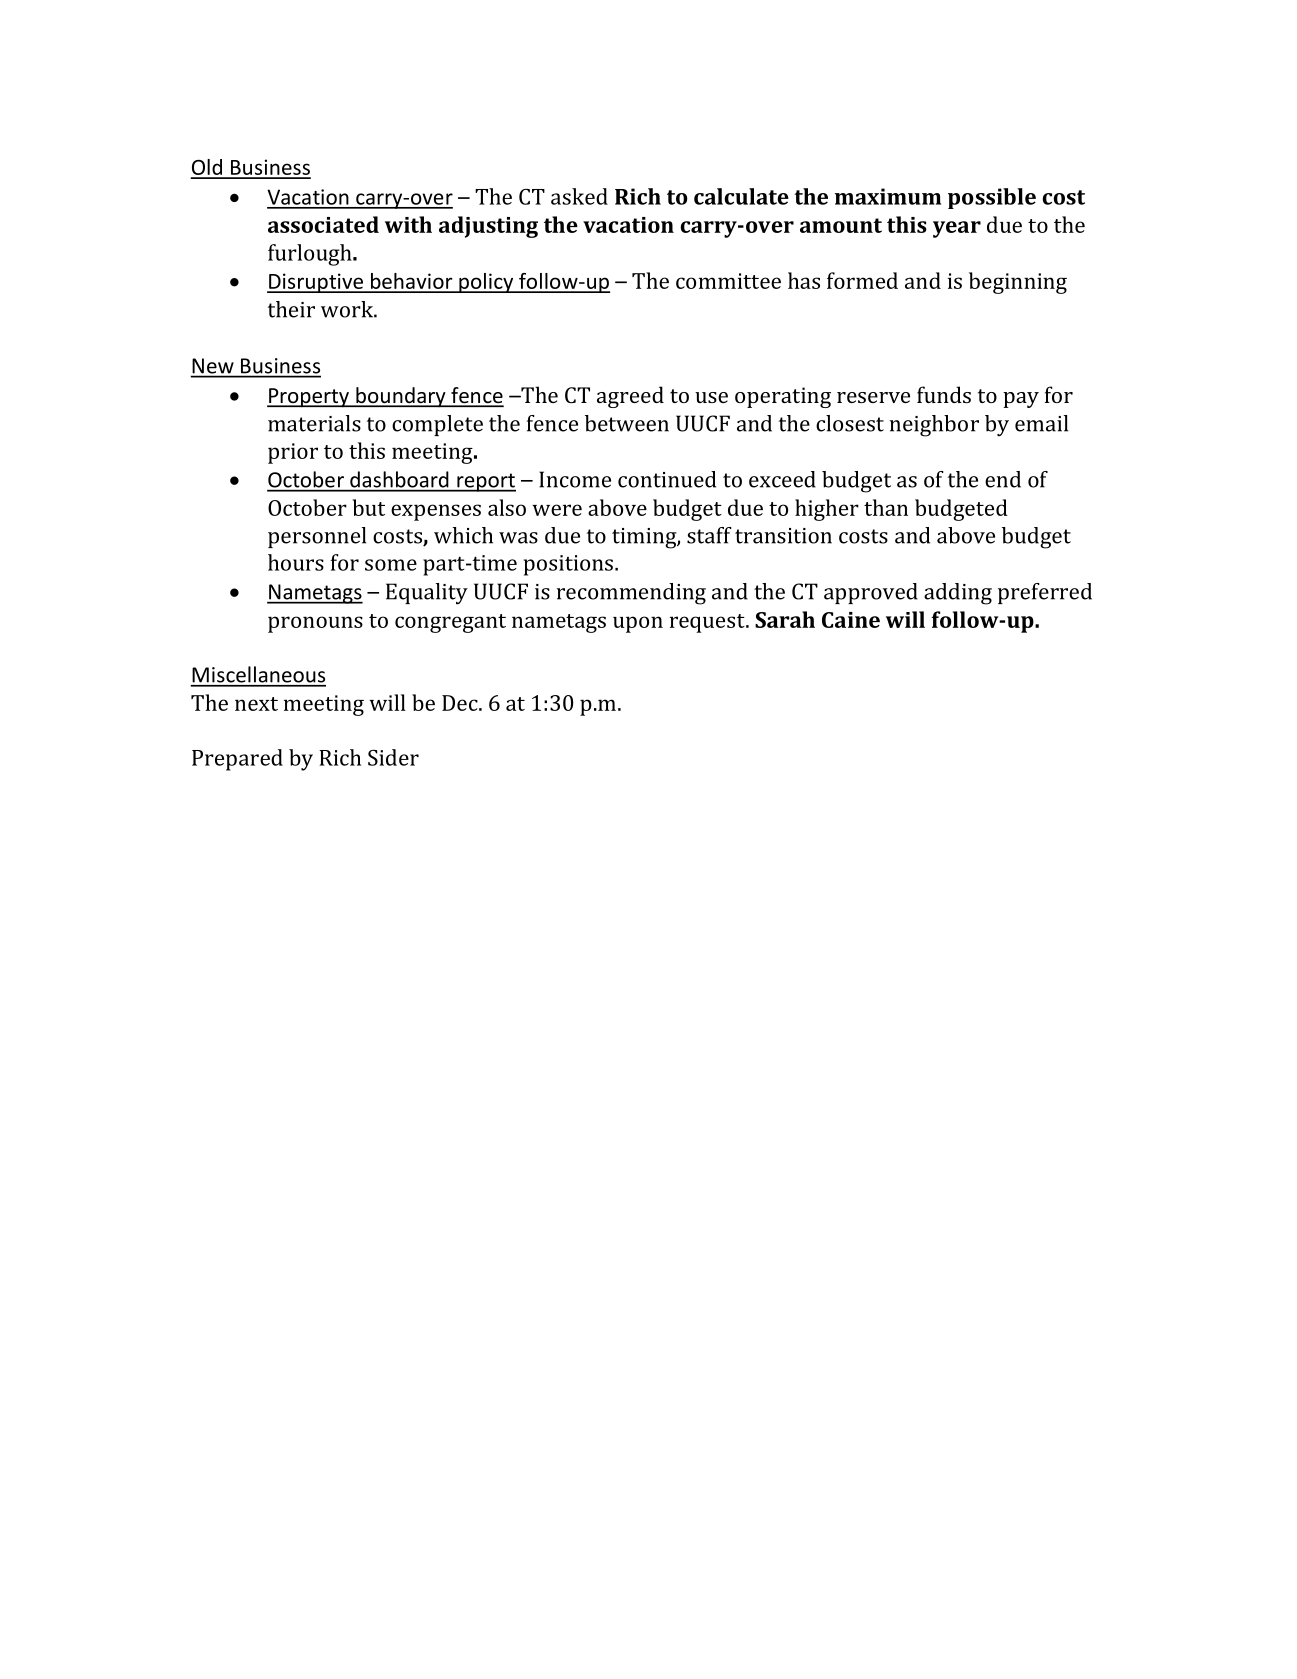 This screenshot has height=1679, width=1297. I want to click on Dec, so click(461, 703).
